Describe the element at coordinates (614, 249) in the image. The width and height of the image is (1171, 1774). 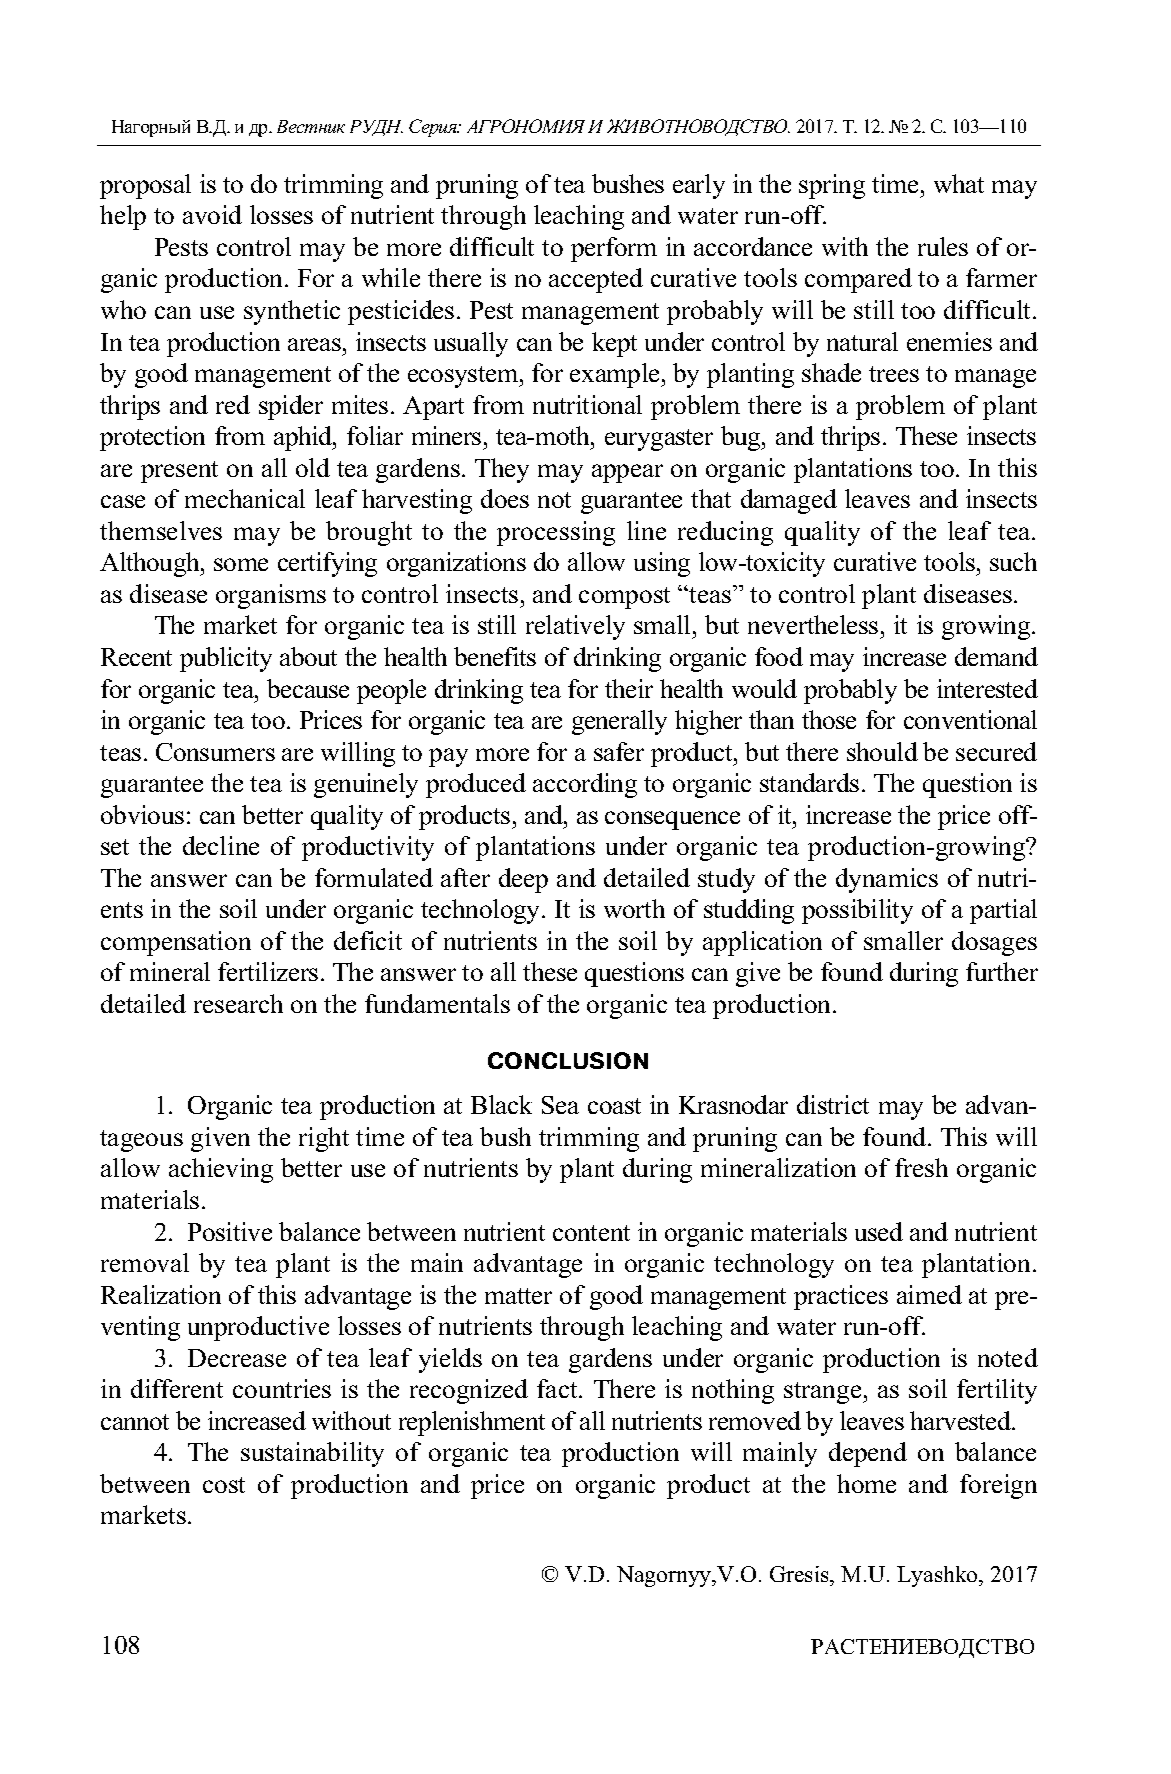
I see `perform` at that location.
